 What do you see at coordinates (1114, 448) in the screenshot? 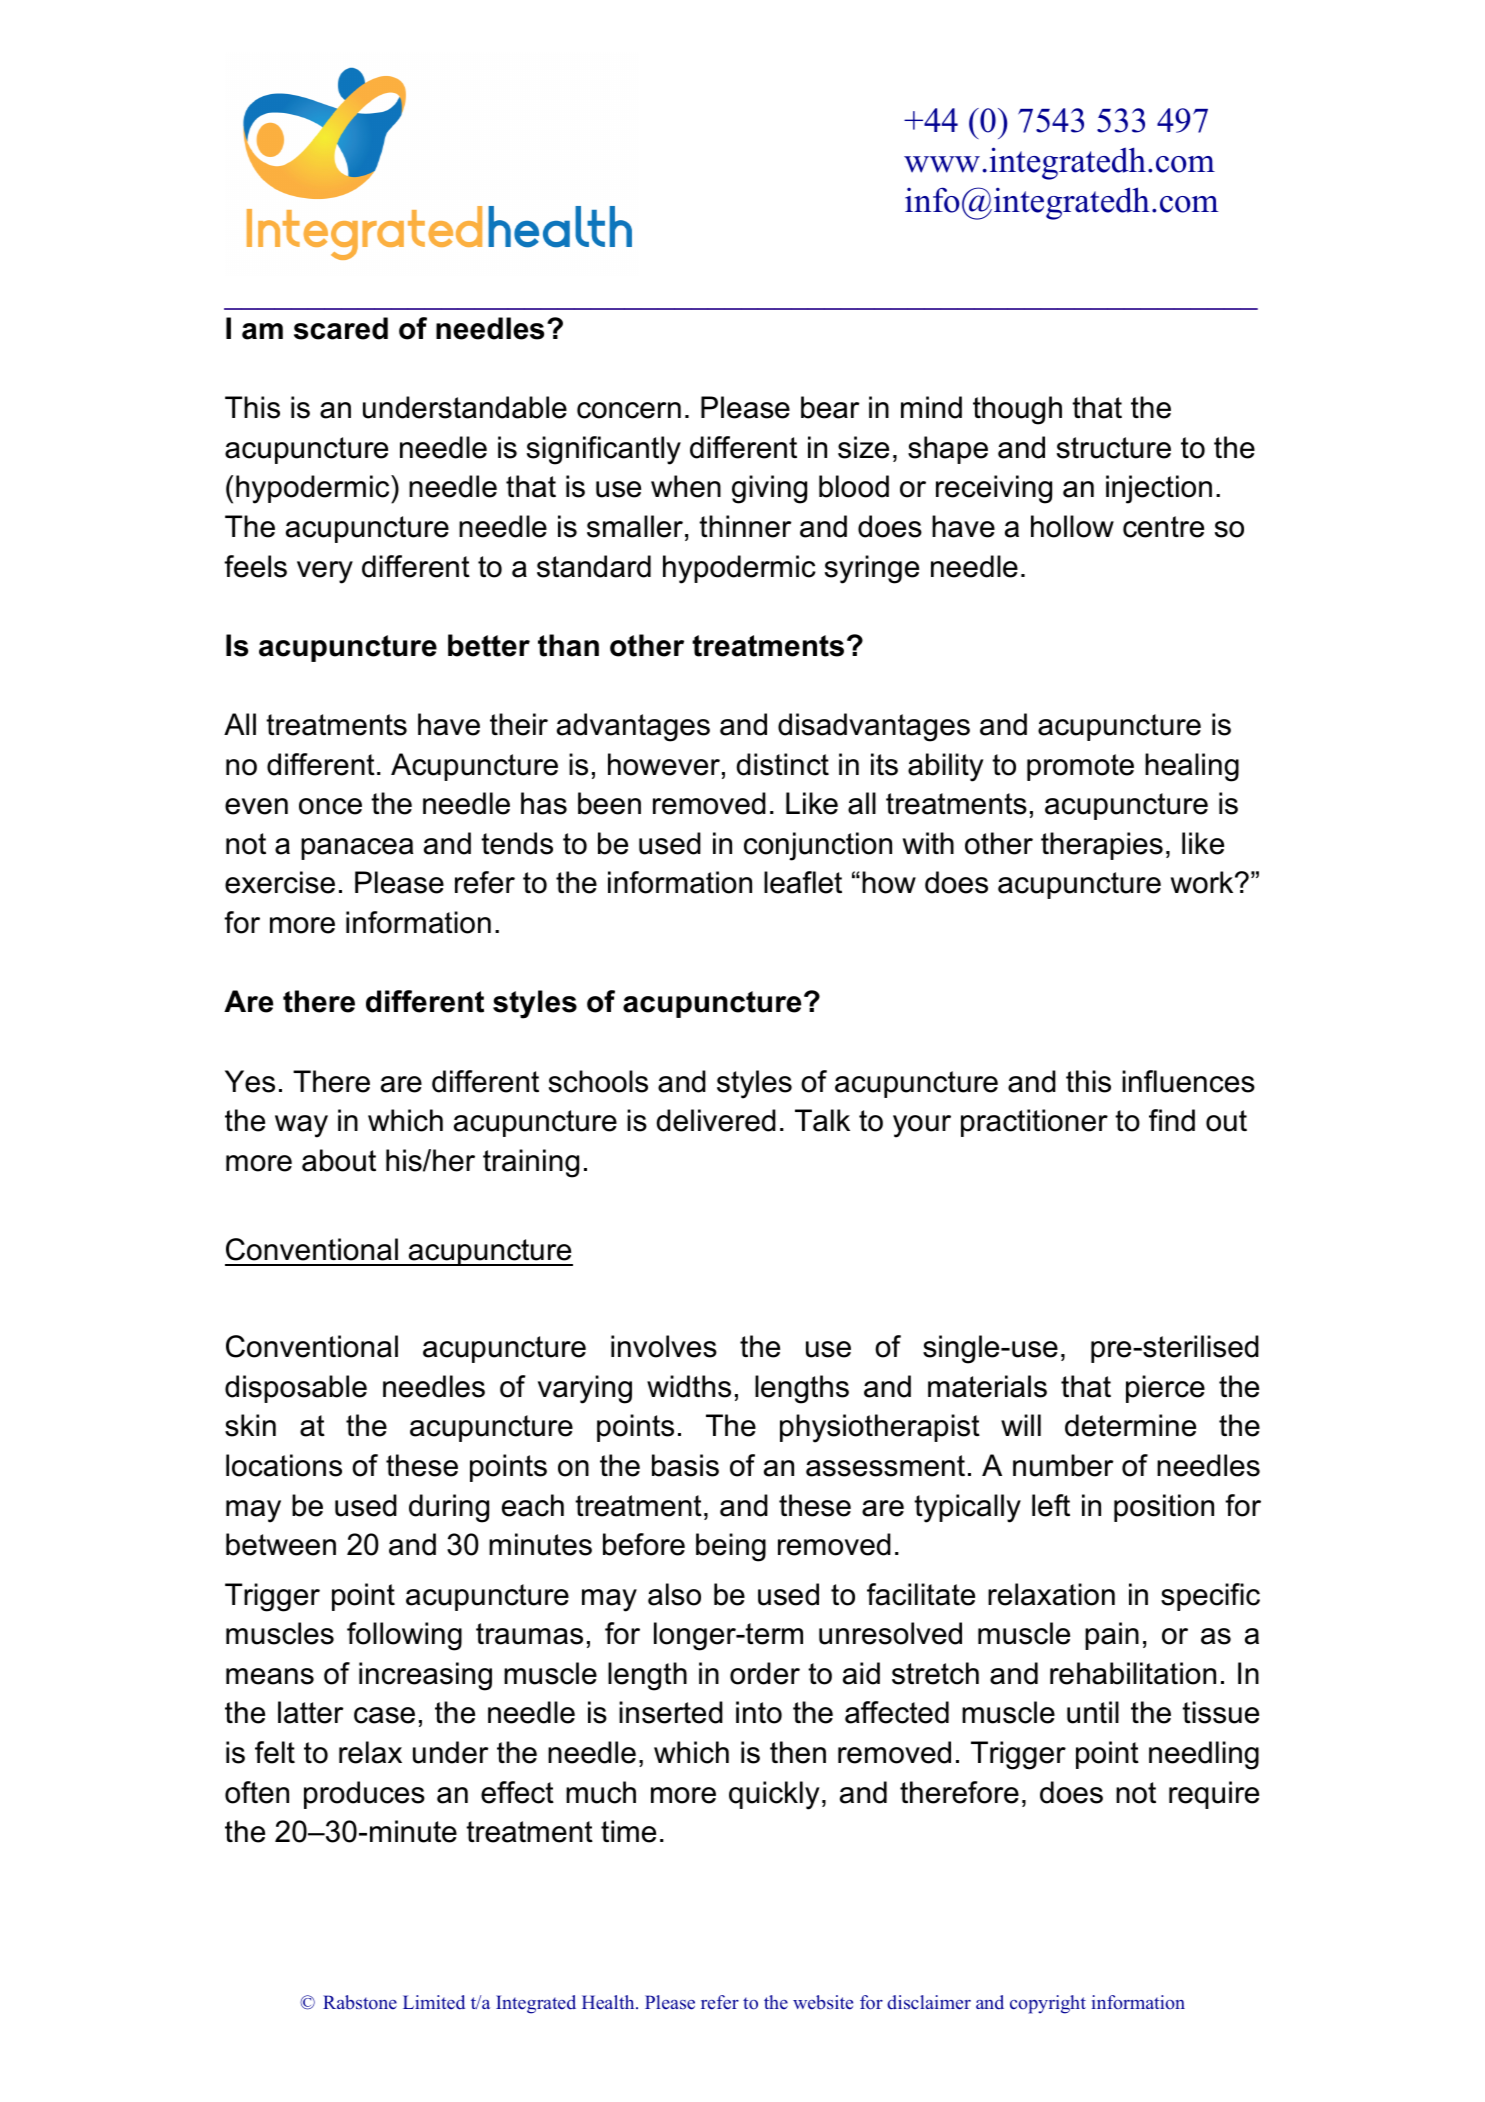
I see `structure` at bounding box center [1114, 448].
